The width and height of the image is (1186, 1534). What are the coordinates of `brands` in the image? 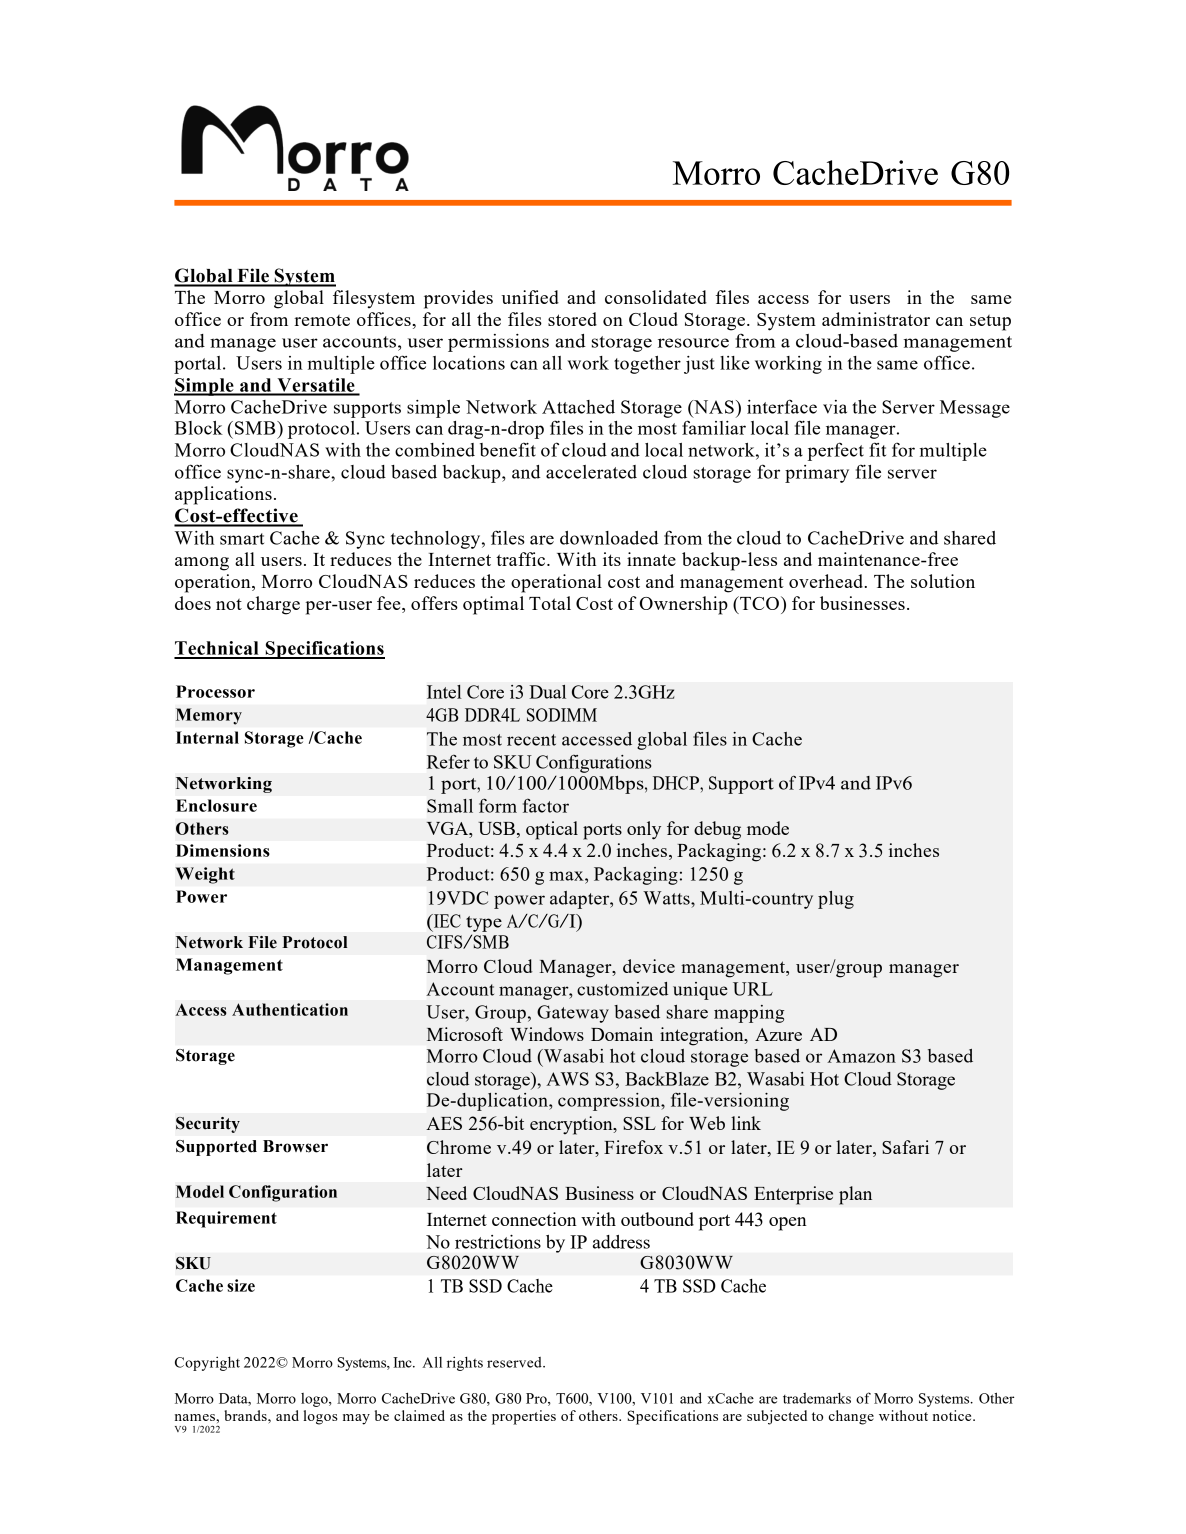 It's located at (246, 1415).
